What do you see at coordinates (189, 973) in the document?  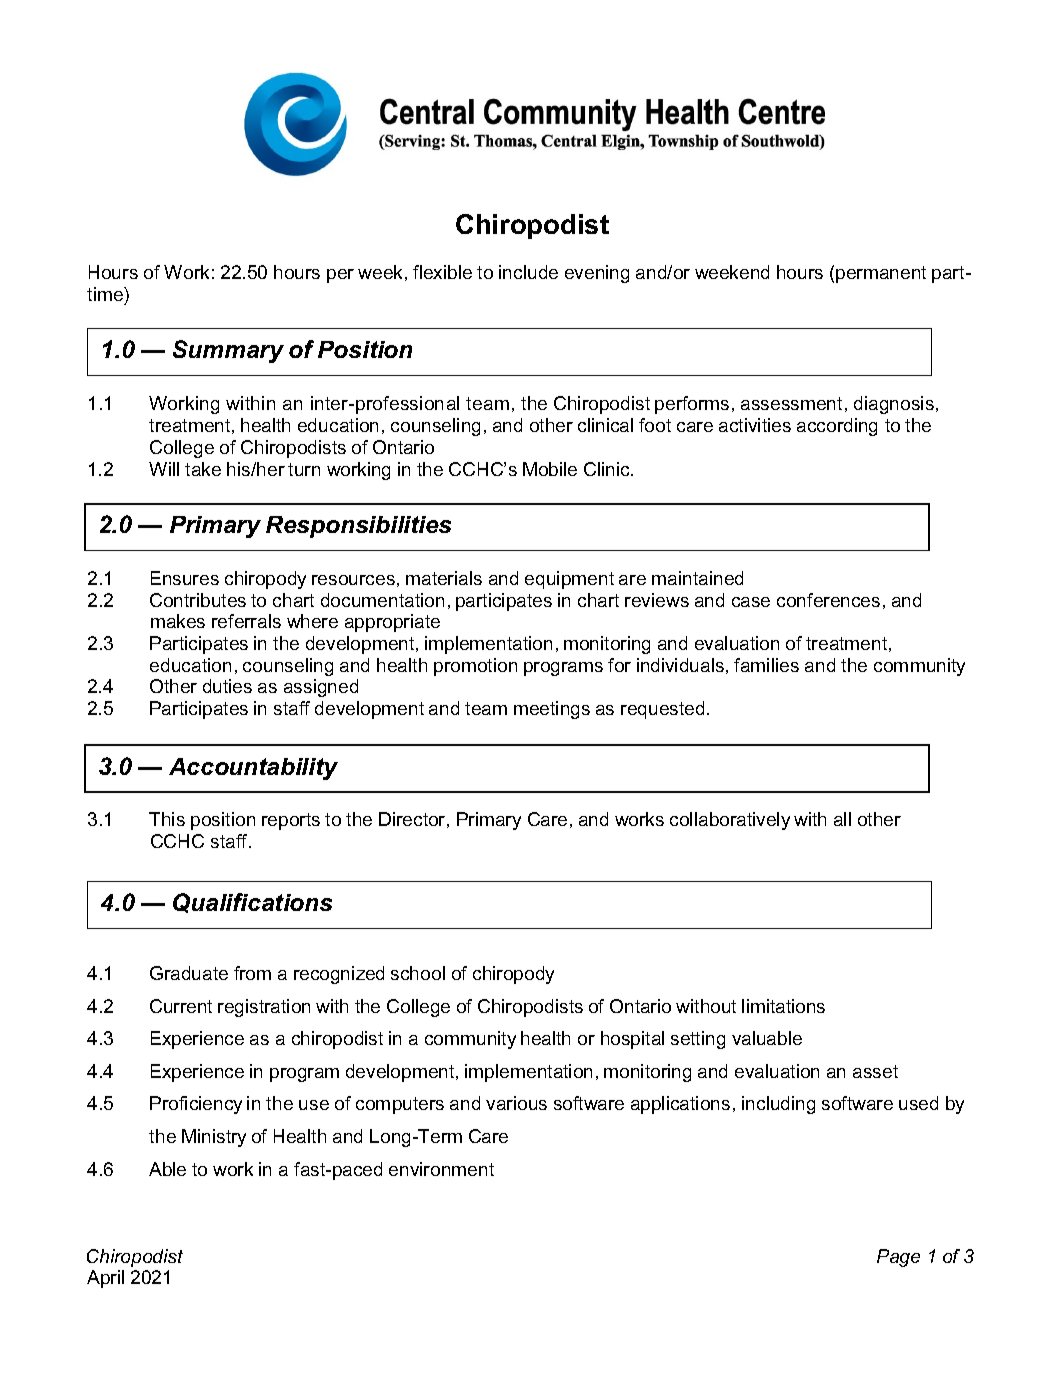 I see `Graduate` at bounding box center [189, 973].
